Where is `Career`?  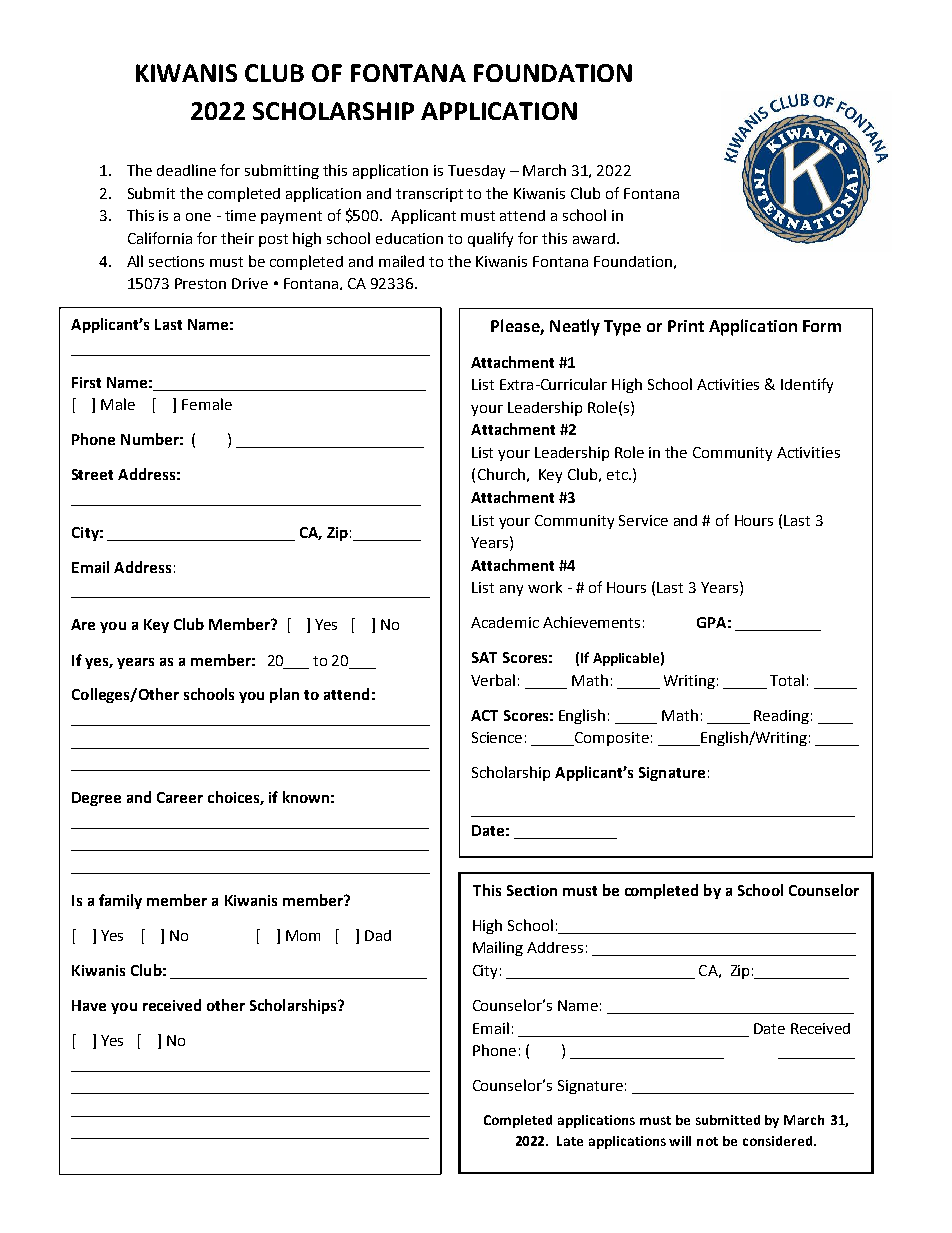 Career is located at coordinates (180, 797).
